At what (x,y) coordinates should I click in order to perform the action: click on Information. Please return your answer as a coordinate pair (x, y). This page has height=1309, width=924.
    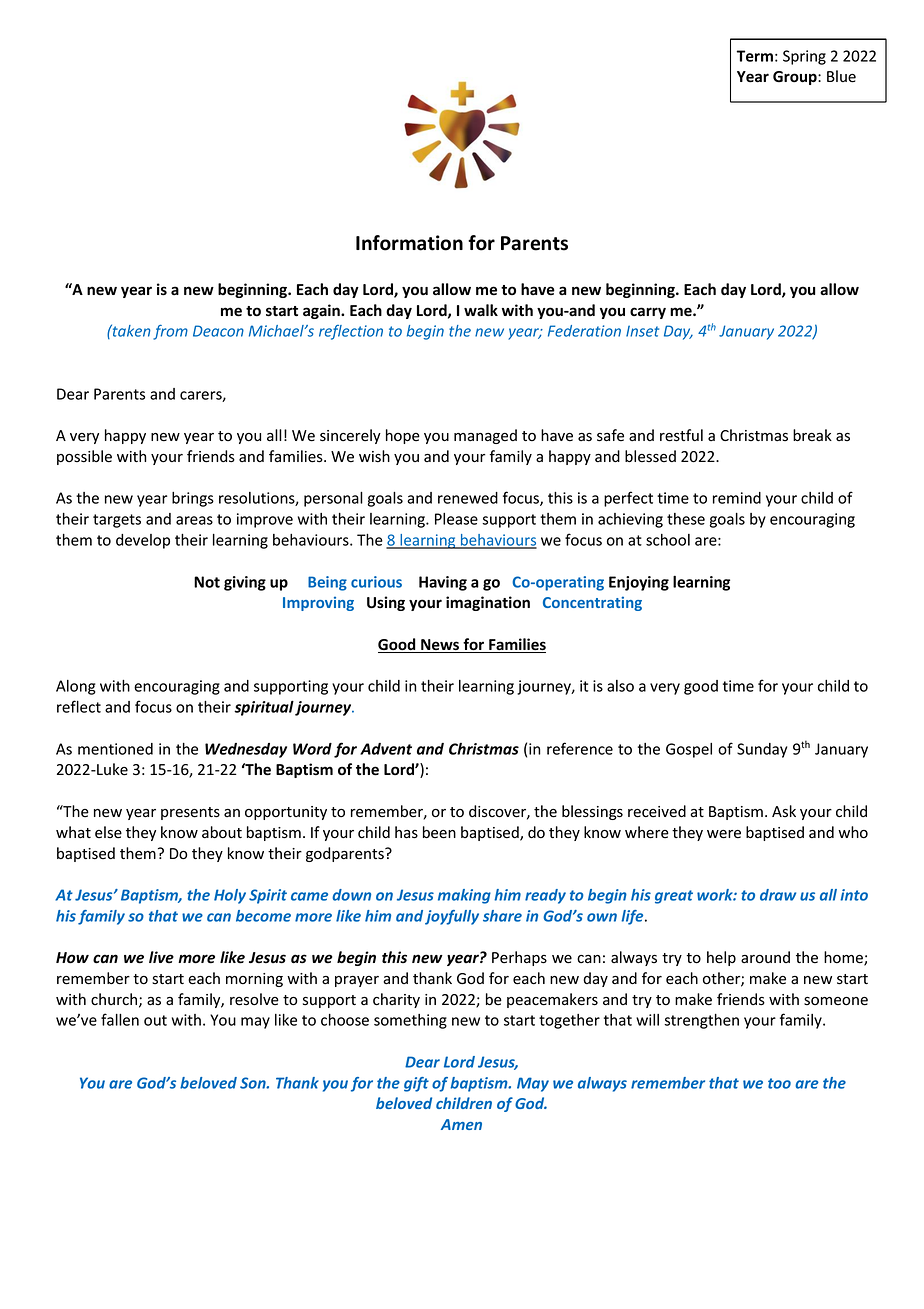
    Looking at the image, I should click on (409, 243).
